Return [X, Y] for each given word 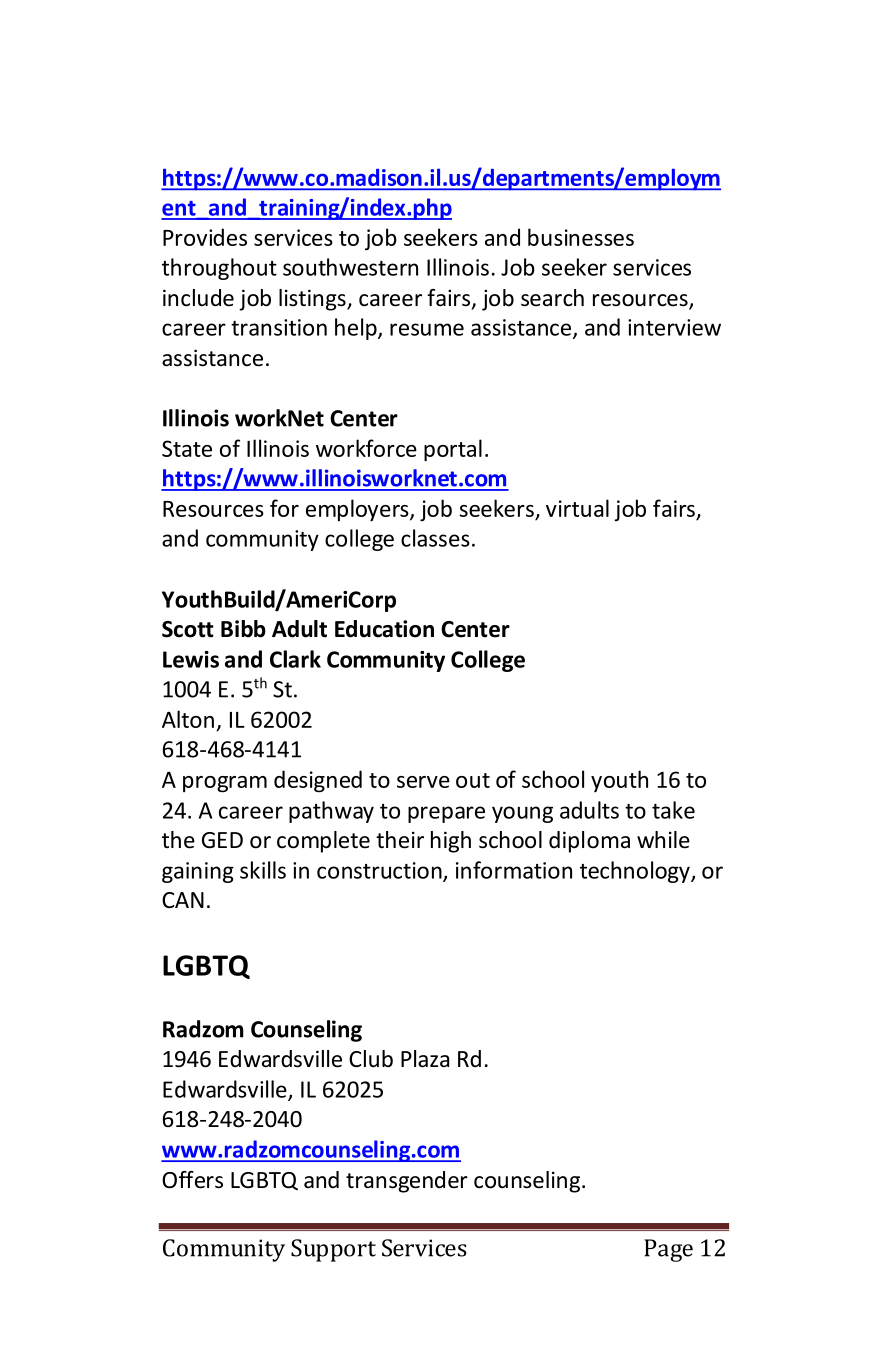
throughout [219, 269]
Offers [192, 1180]
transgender [407, 1182]
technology [636, 872]
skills [263, 870]
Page [668, 1250]
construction [380, 871]
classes [435, 538]
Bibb [243, 629]
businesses [581, 237]
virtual [577, 508]
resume [427, 329]
